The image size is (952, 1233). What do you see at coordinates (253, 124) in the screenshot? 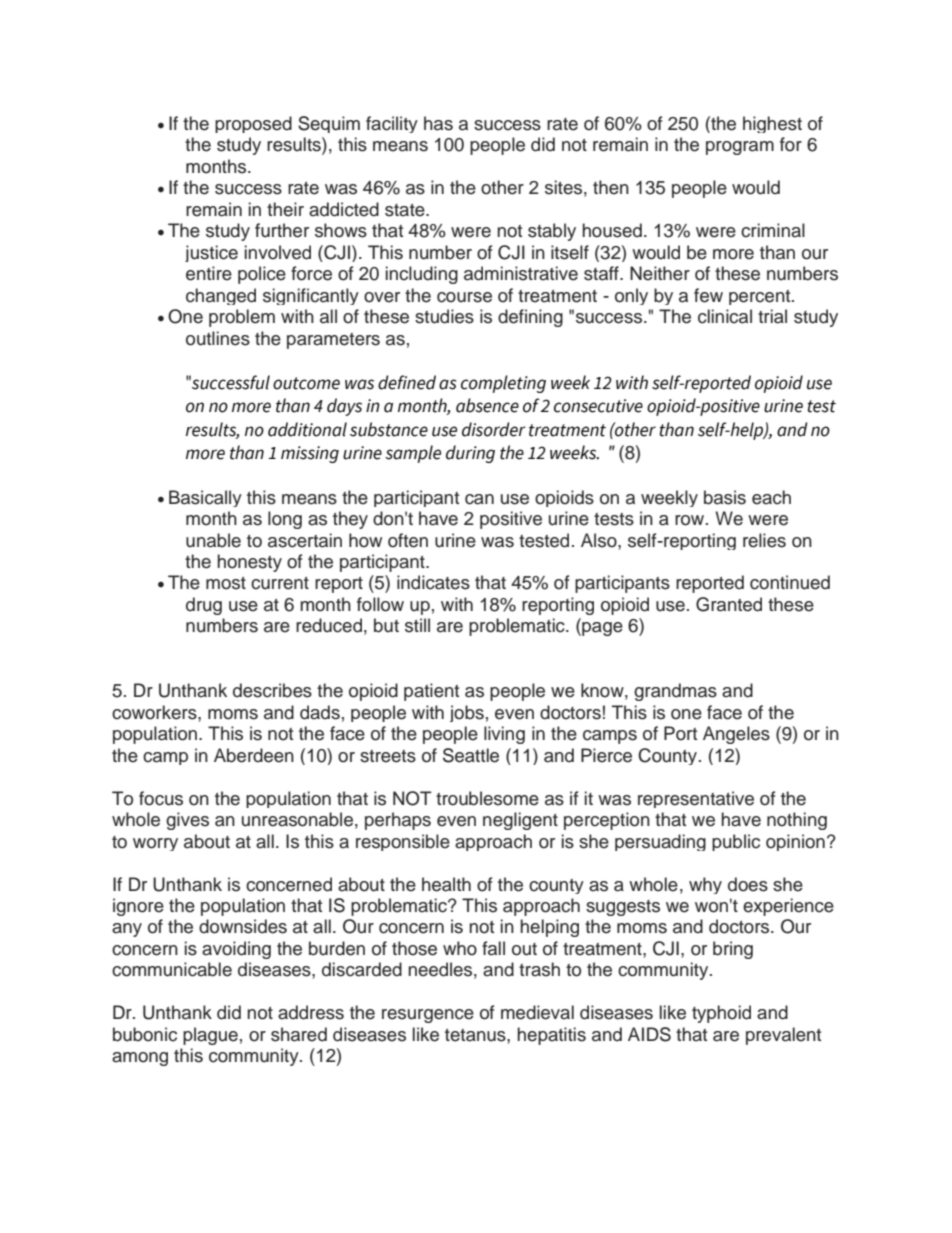
I see `proposed` at bounding box center [253, 124].
